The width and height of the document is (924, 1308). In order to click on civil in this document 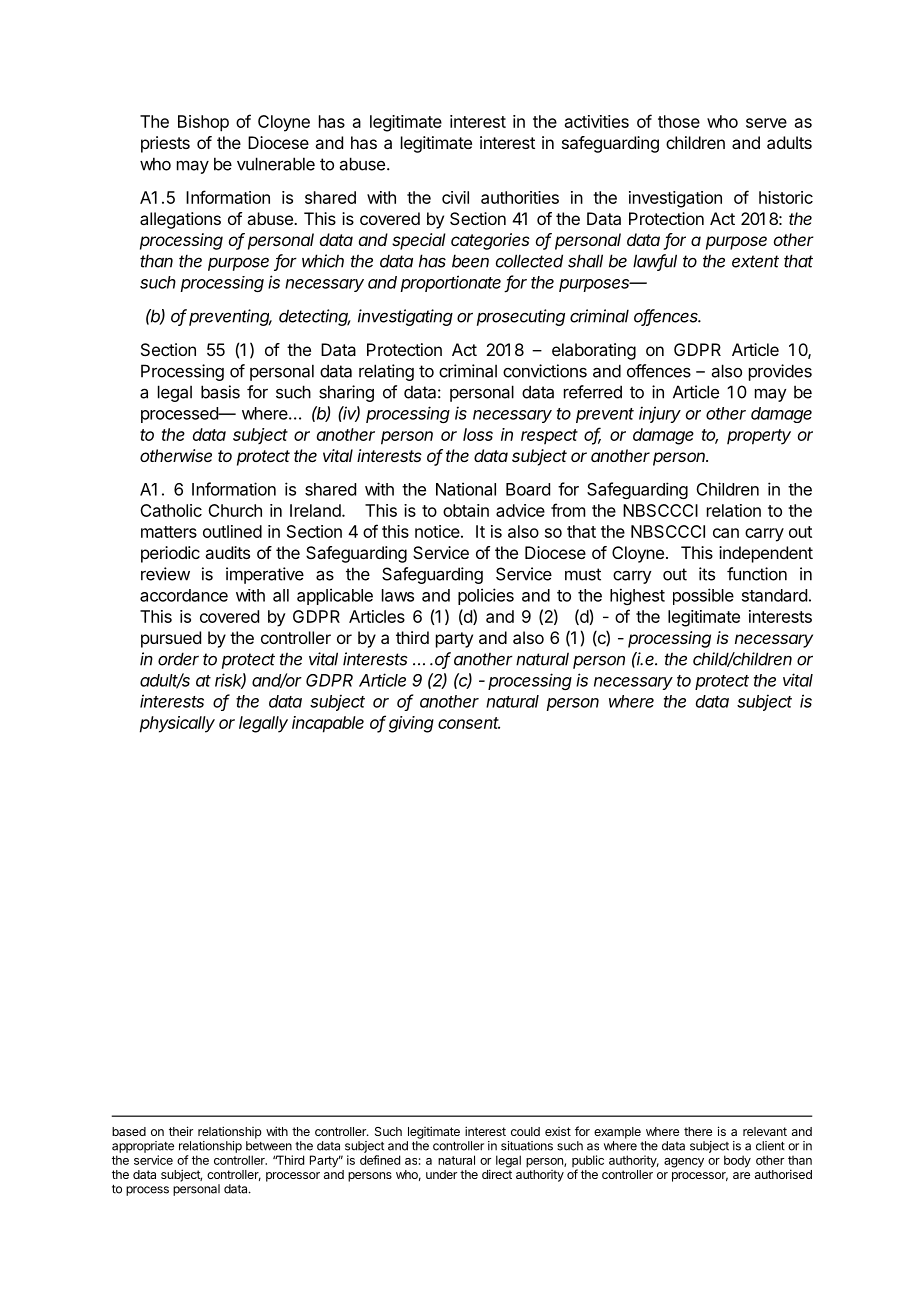, I will do `click(455, 197)`.
